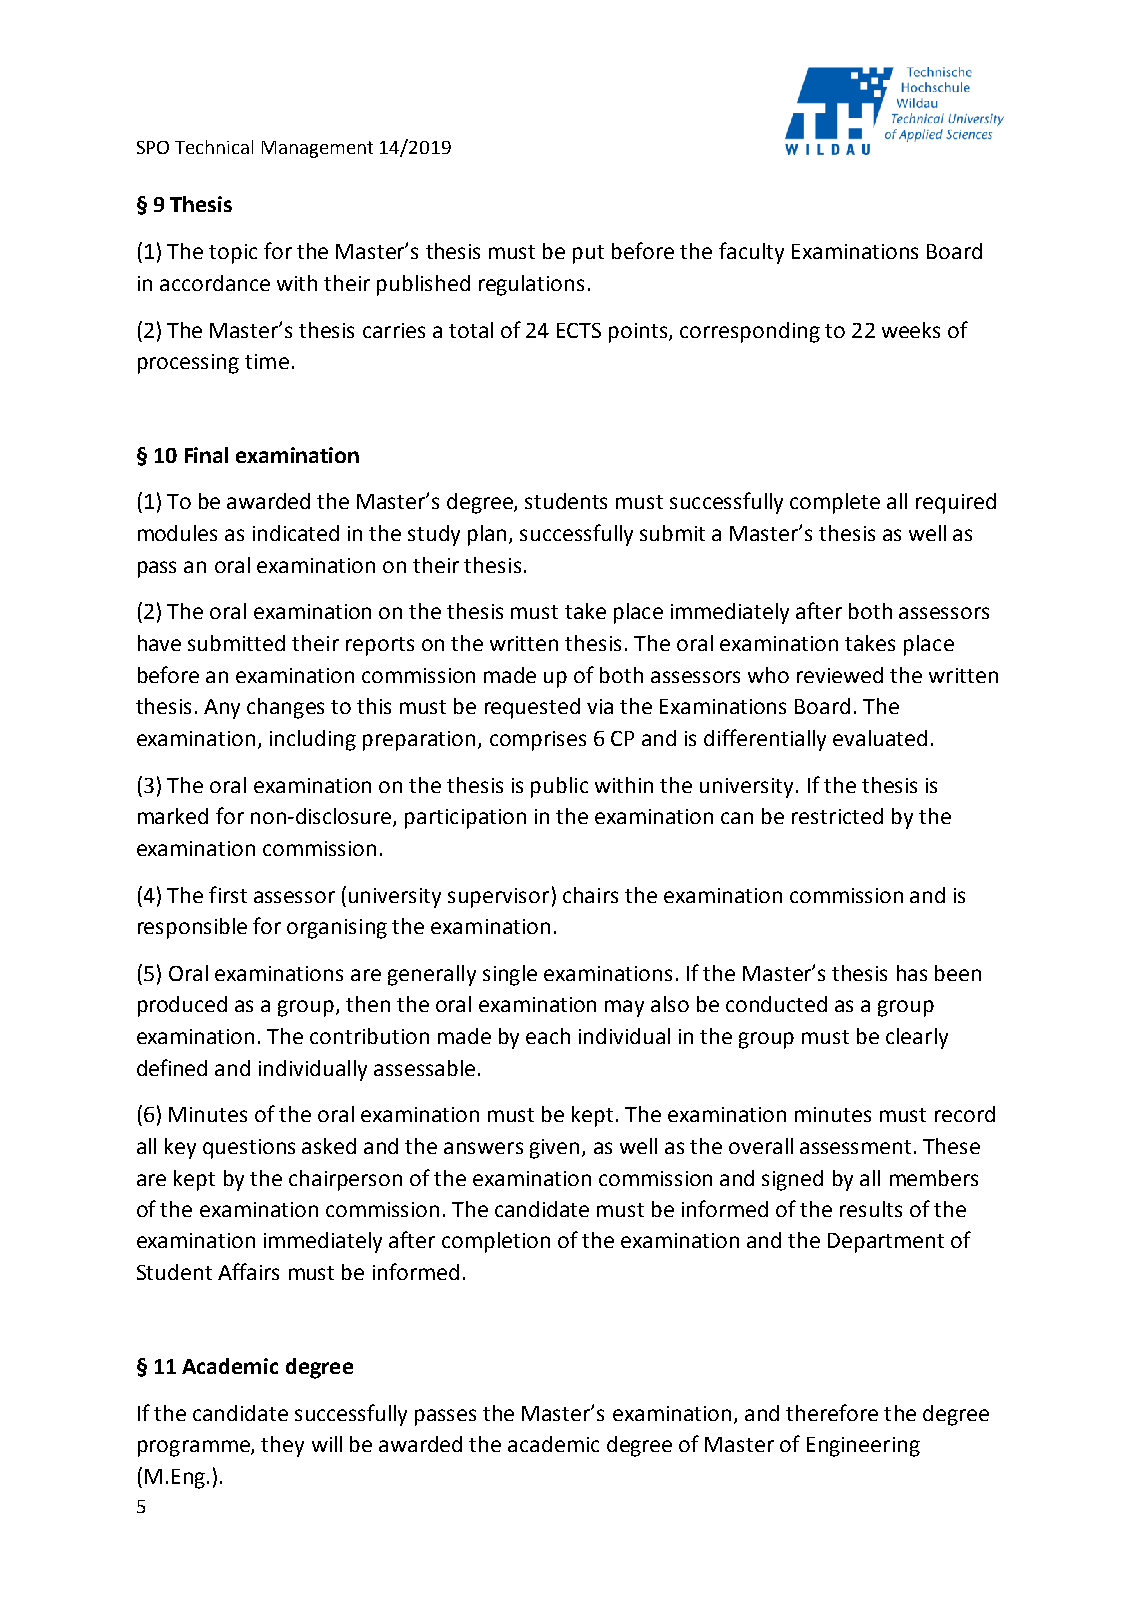  Describe the element at coordinates (835, 503) in the screenshot. I see `complete` at that location.
